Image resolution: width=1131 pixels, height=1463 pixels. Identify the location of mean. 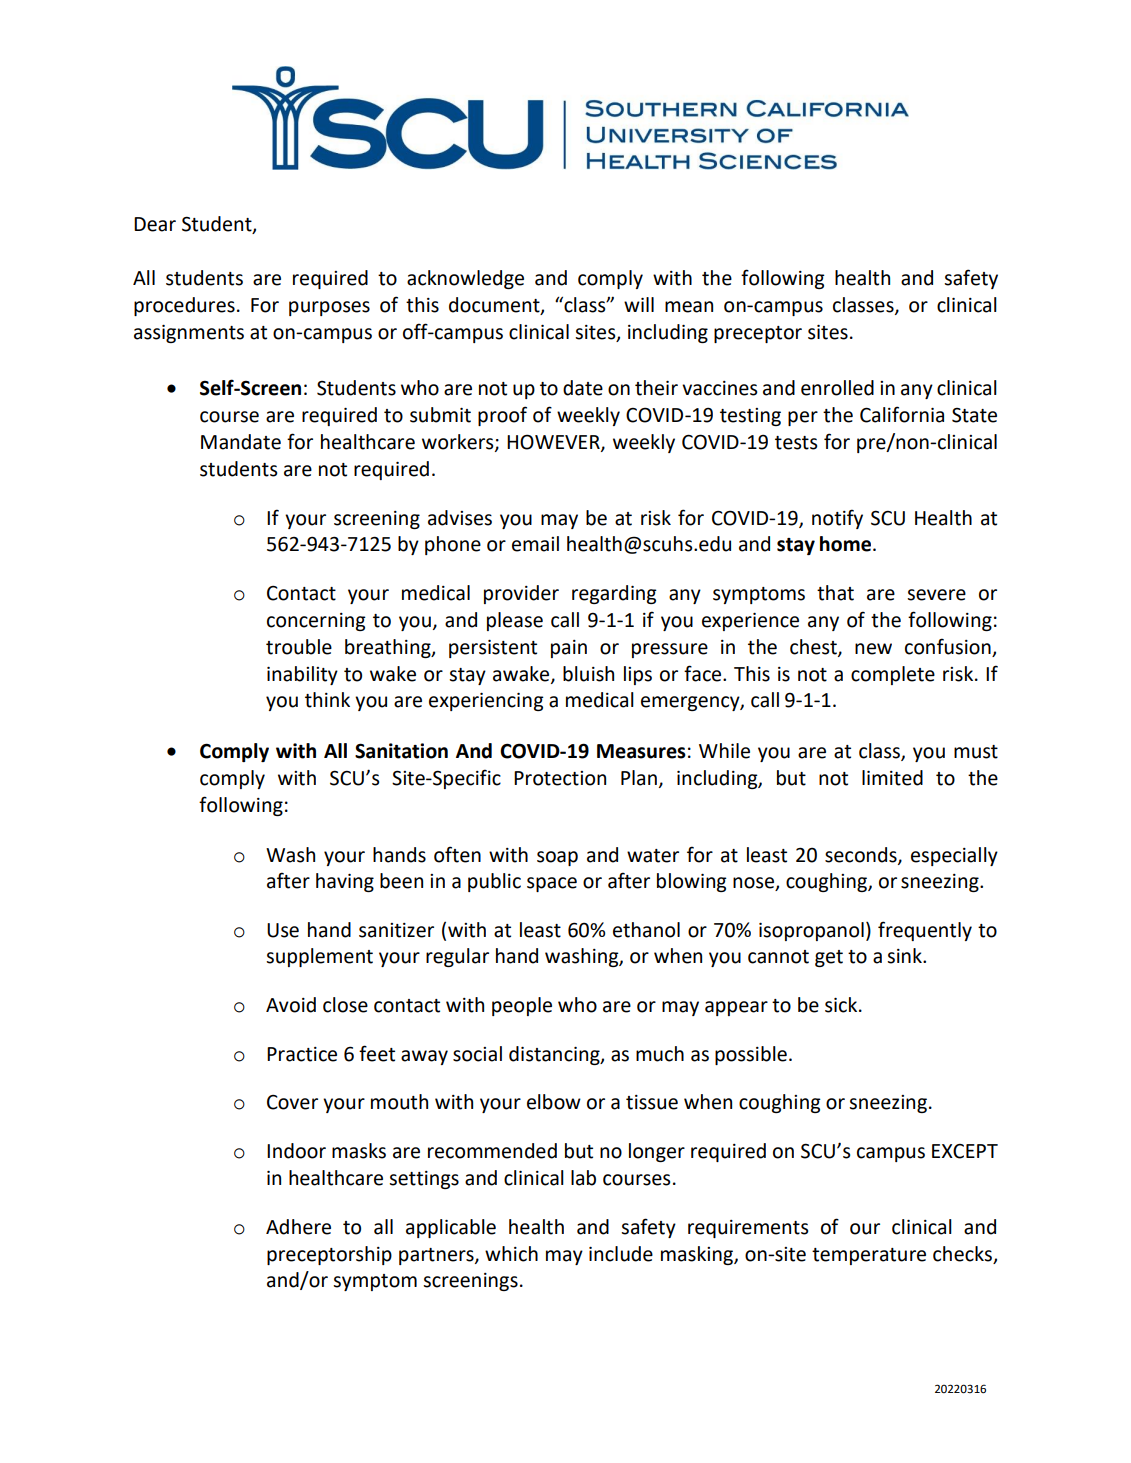
(689, 307).
